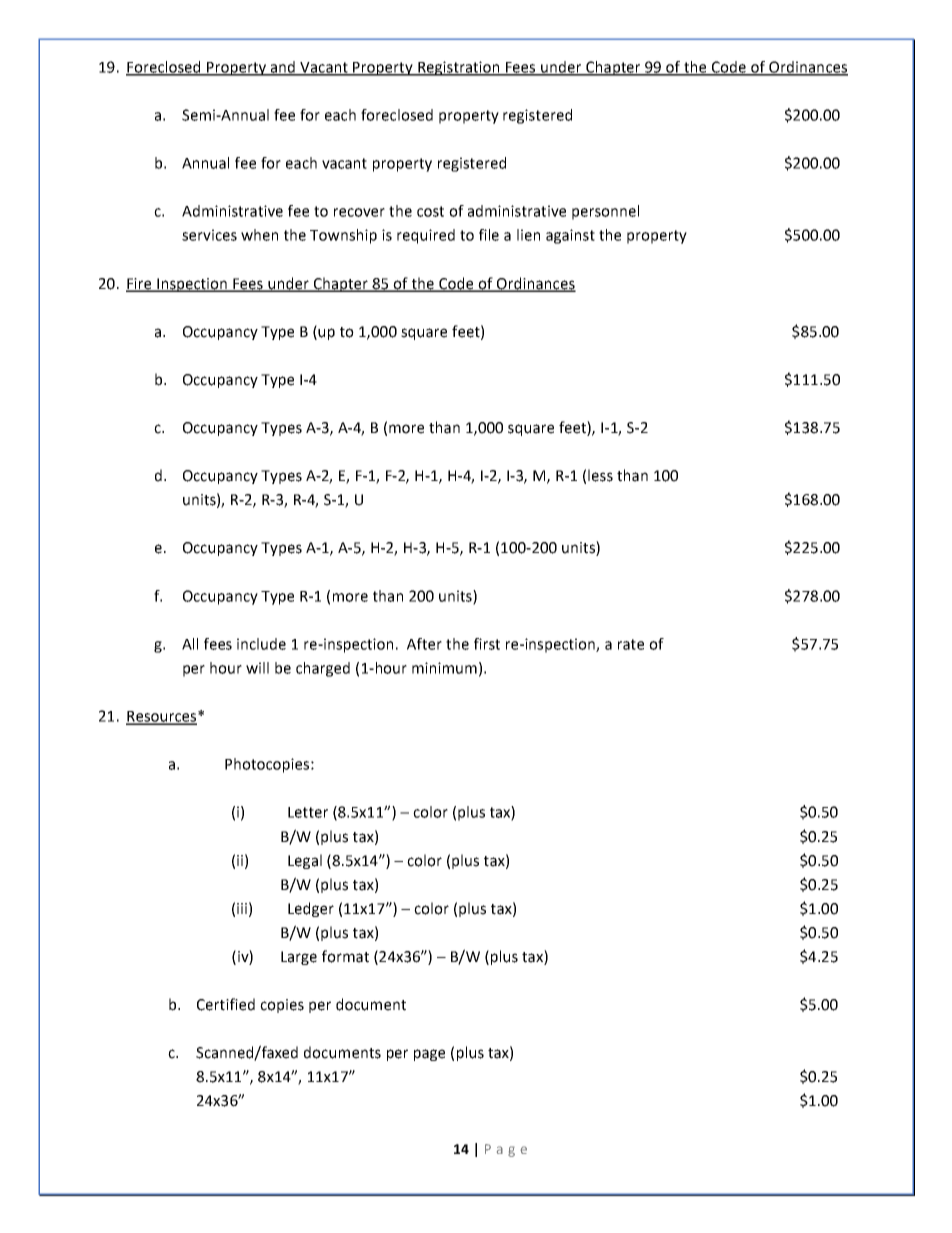  What do you see at coordinates (424, 644) in the screenshot?
I see `After` at bounding box center [424, 644].
